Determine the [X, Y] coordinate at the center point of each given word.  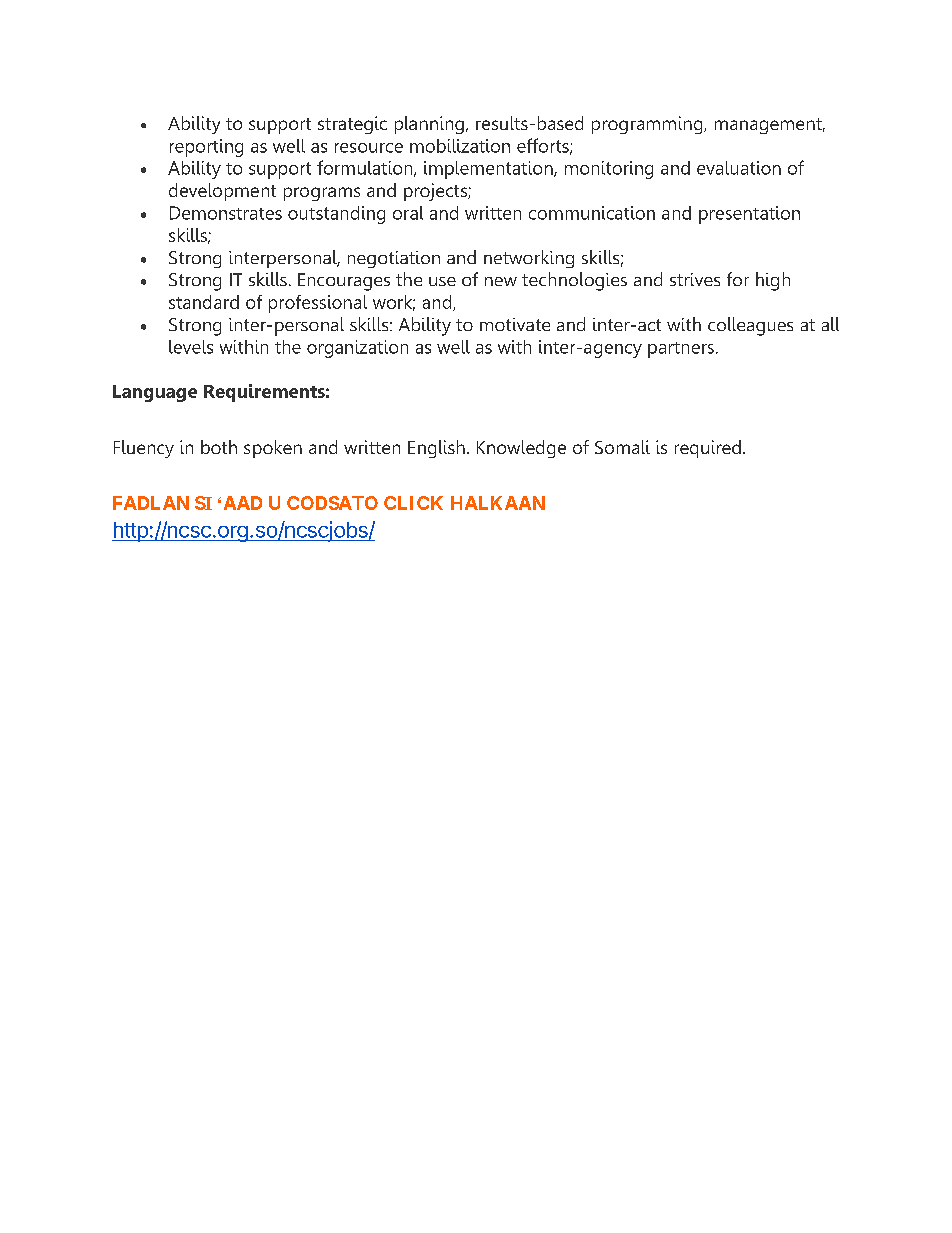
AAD [243, 503]
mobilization [460, 146]
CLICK [413, 503]
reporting [206, 148]
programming [648, 125]
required [708, 449]
